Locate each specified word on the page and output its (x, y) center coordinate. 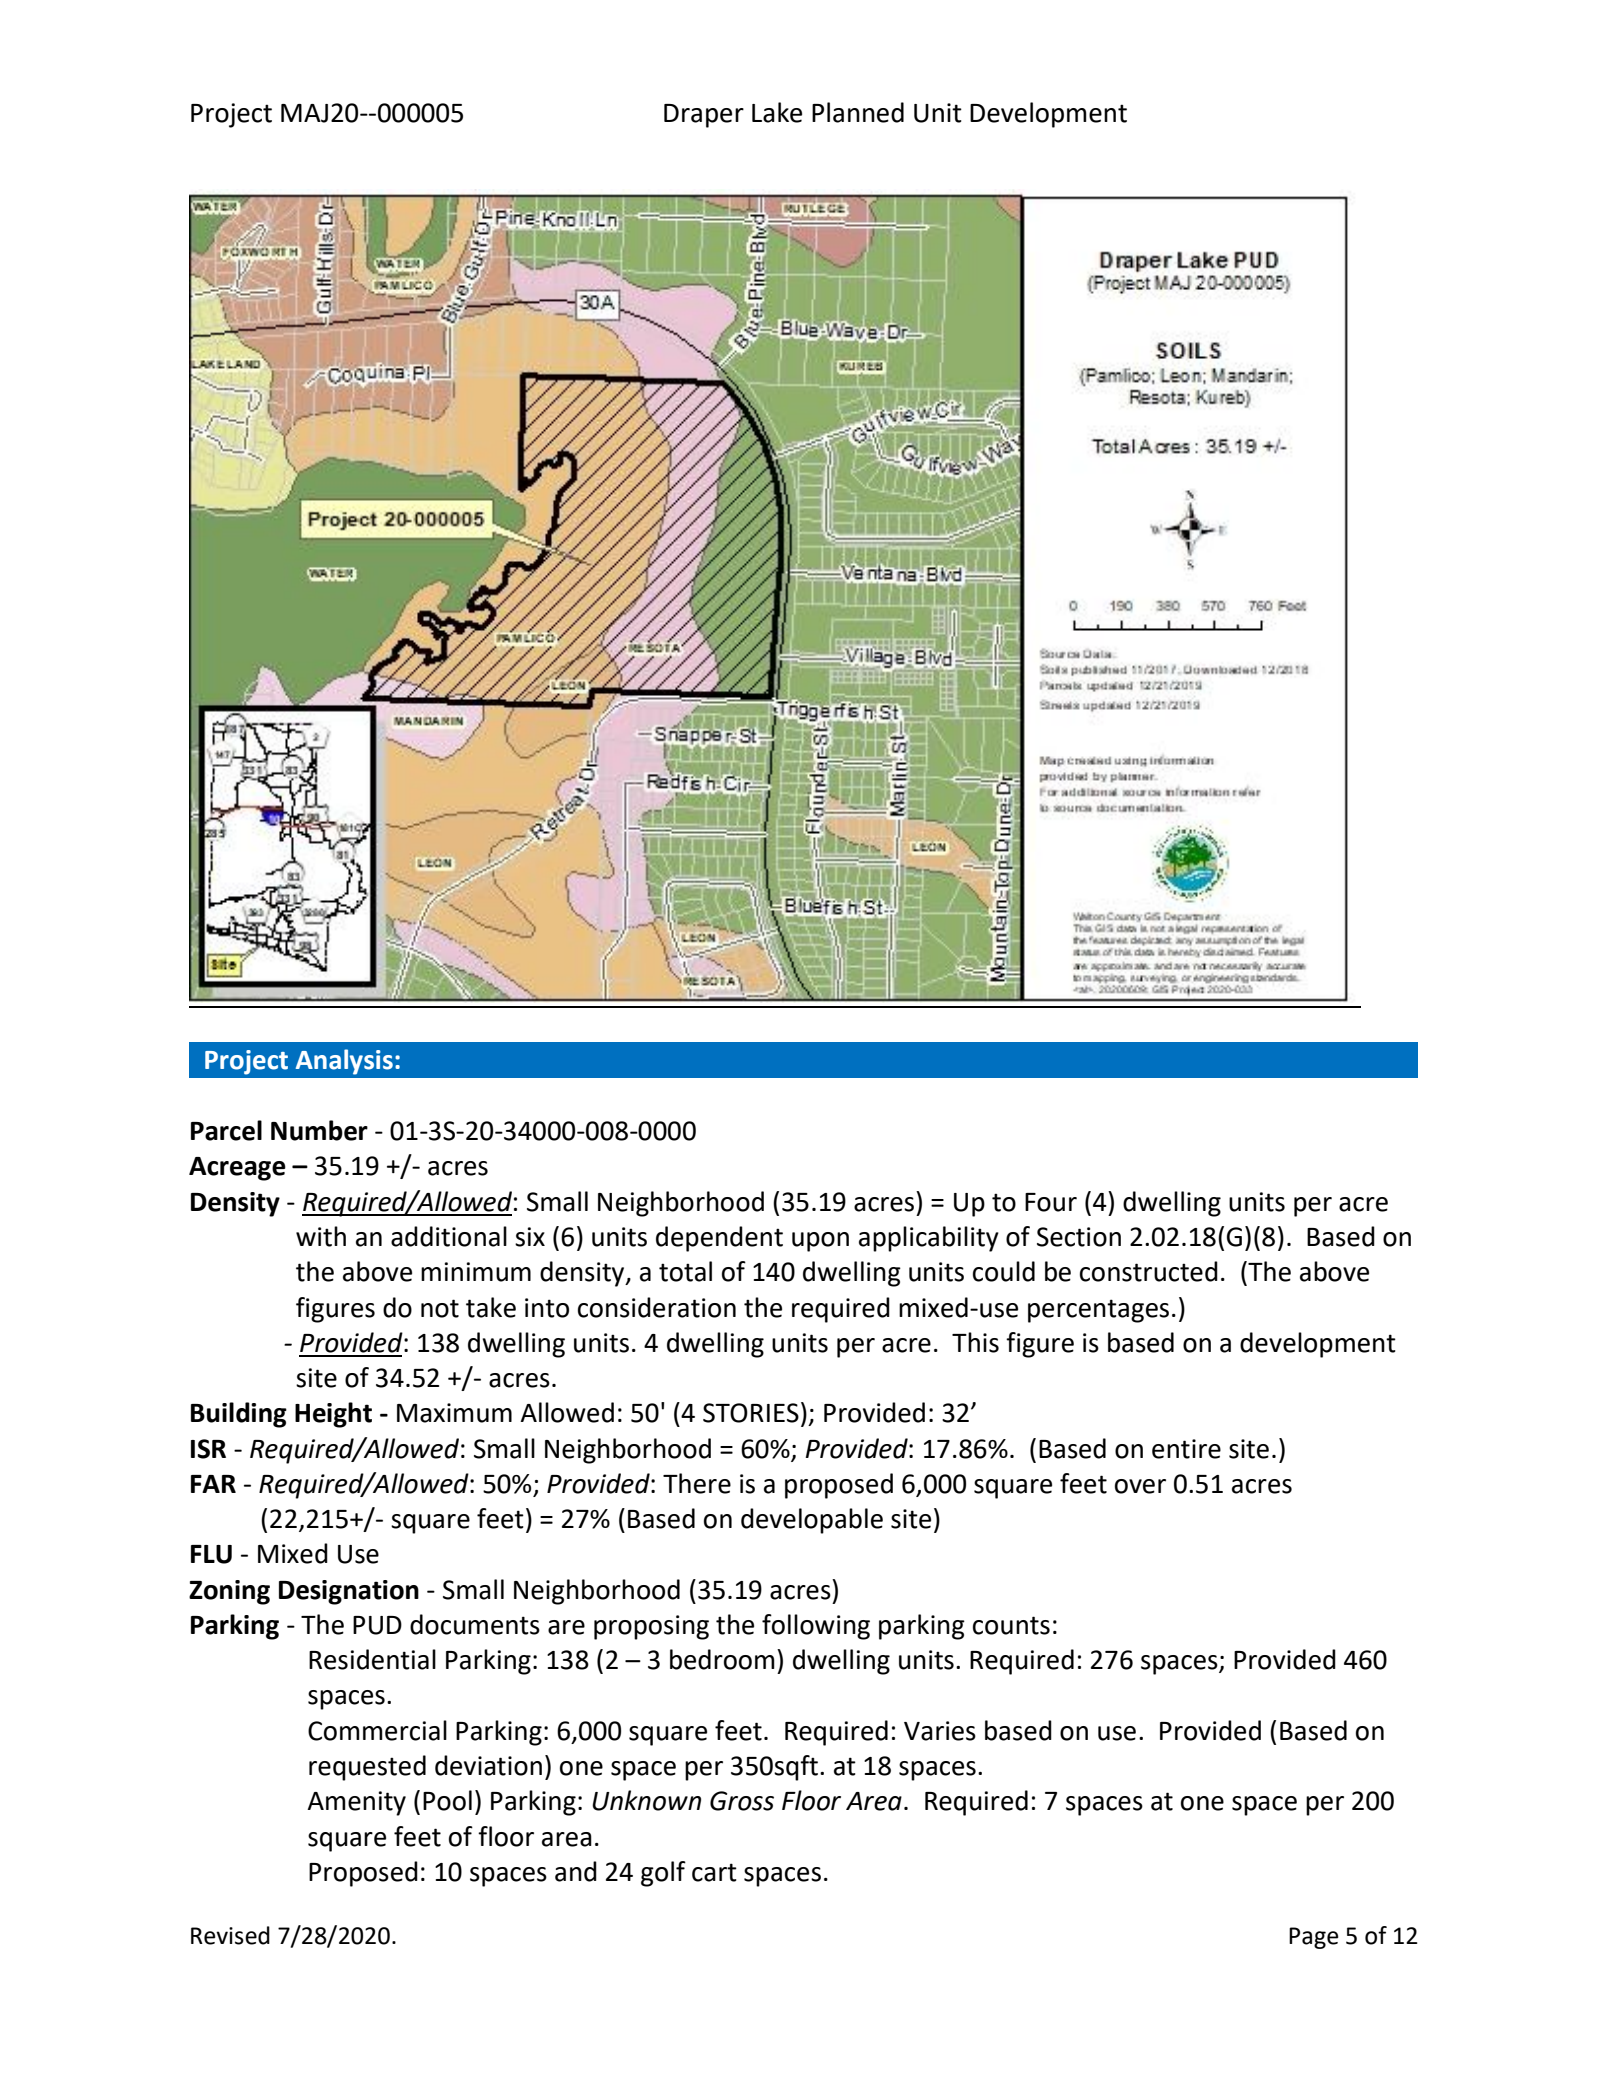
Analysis (344, 1062)
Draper (704, 116)
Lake (777, 112)
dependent (719, 1239)
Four (1051, 1202)
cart (714, 1872)
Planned (858, 112)
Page (1314, 1938)
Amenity (356, 1803)
